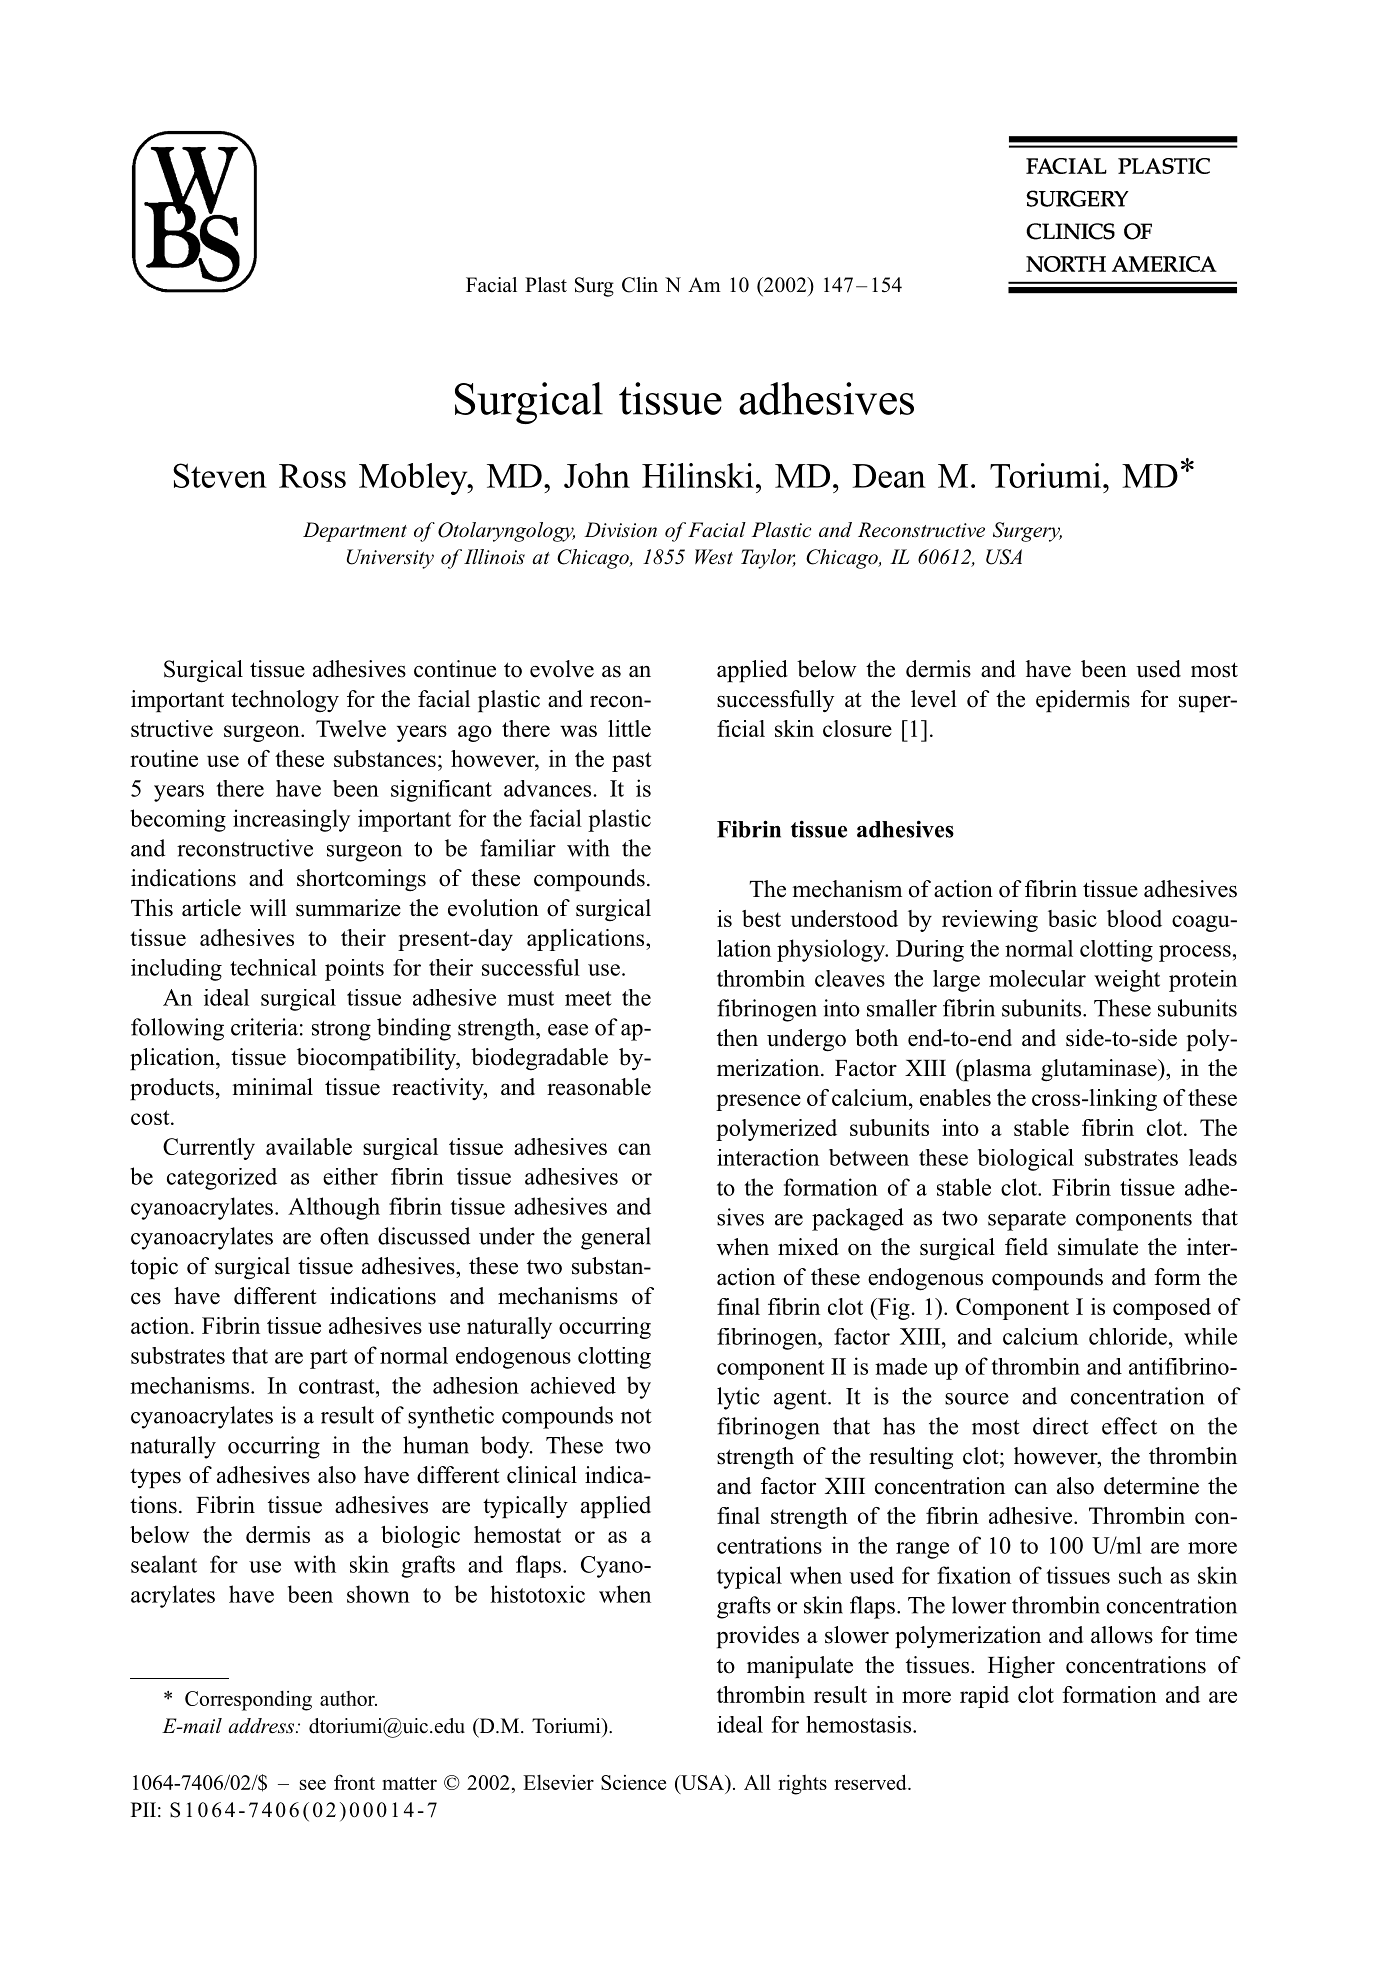  What do you see at coordinates (155, 1479) in the screenshot?
I see `types` at bounding box center [155, 1479].
